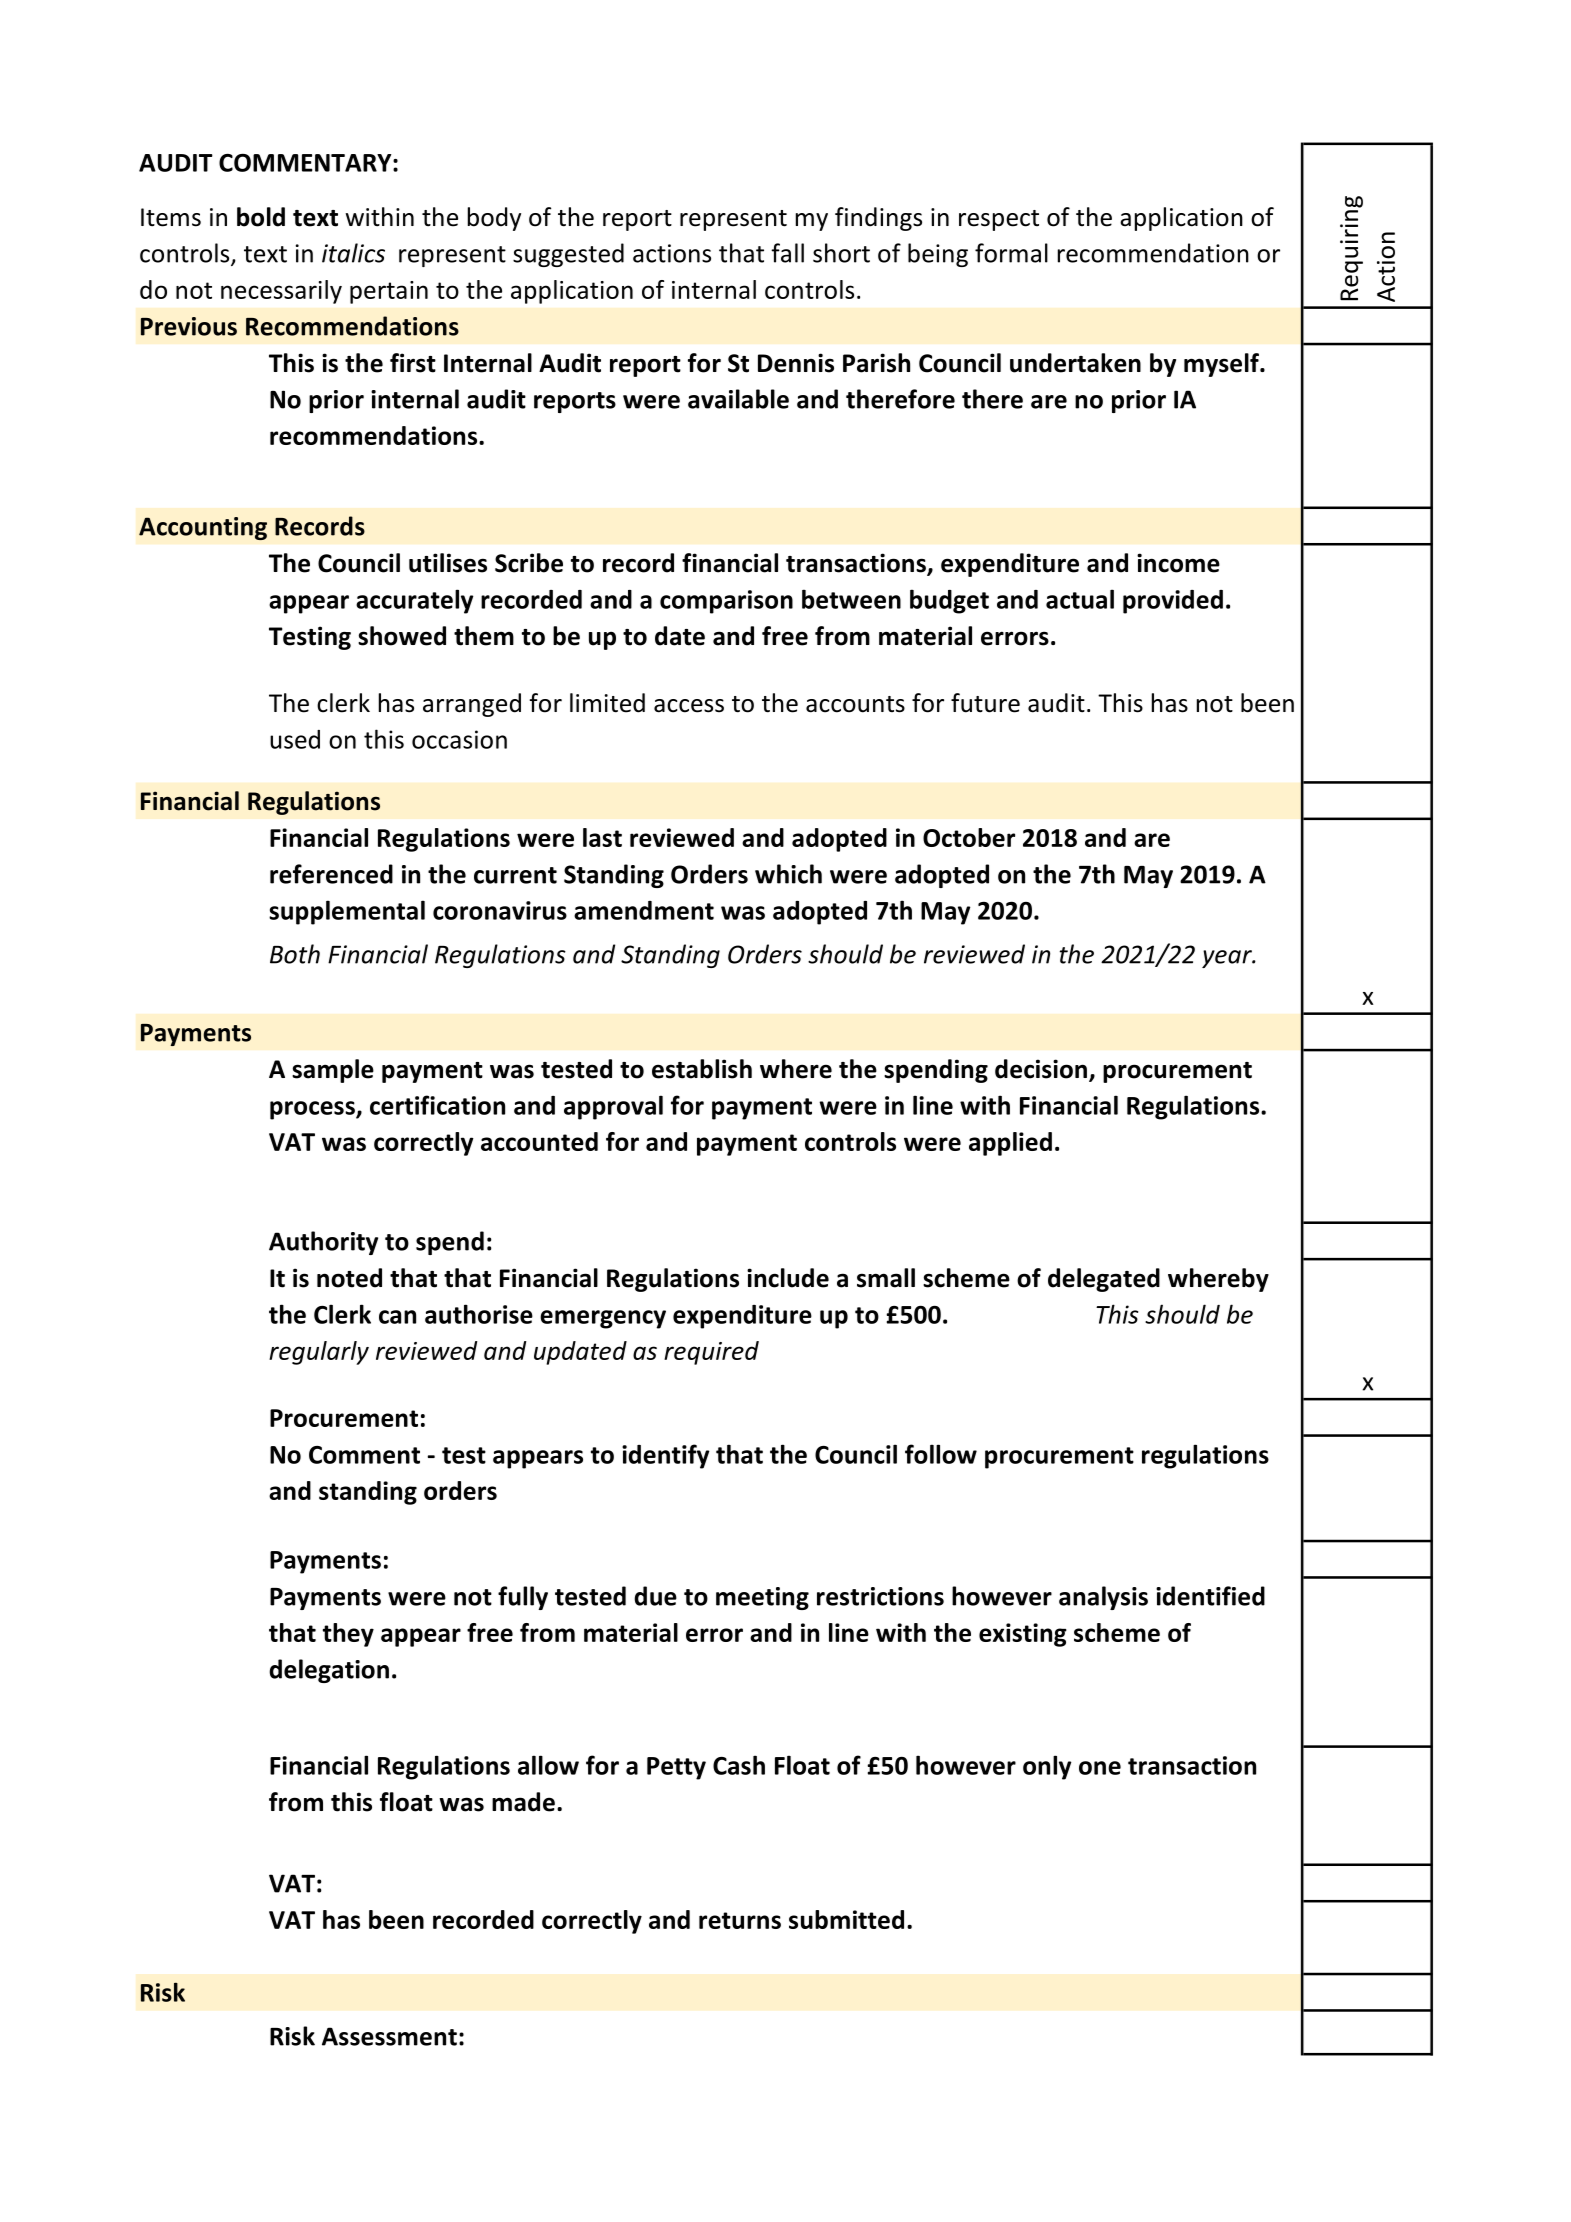  Describe the element at coordinates (1041, 1069) in the screenshot. I see `decision` at that location.
